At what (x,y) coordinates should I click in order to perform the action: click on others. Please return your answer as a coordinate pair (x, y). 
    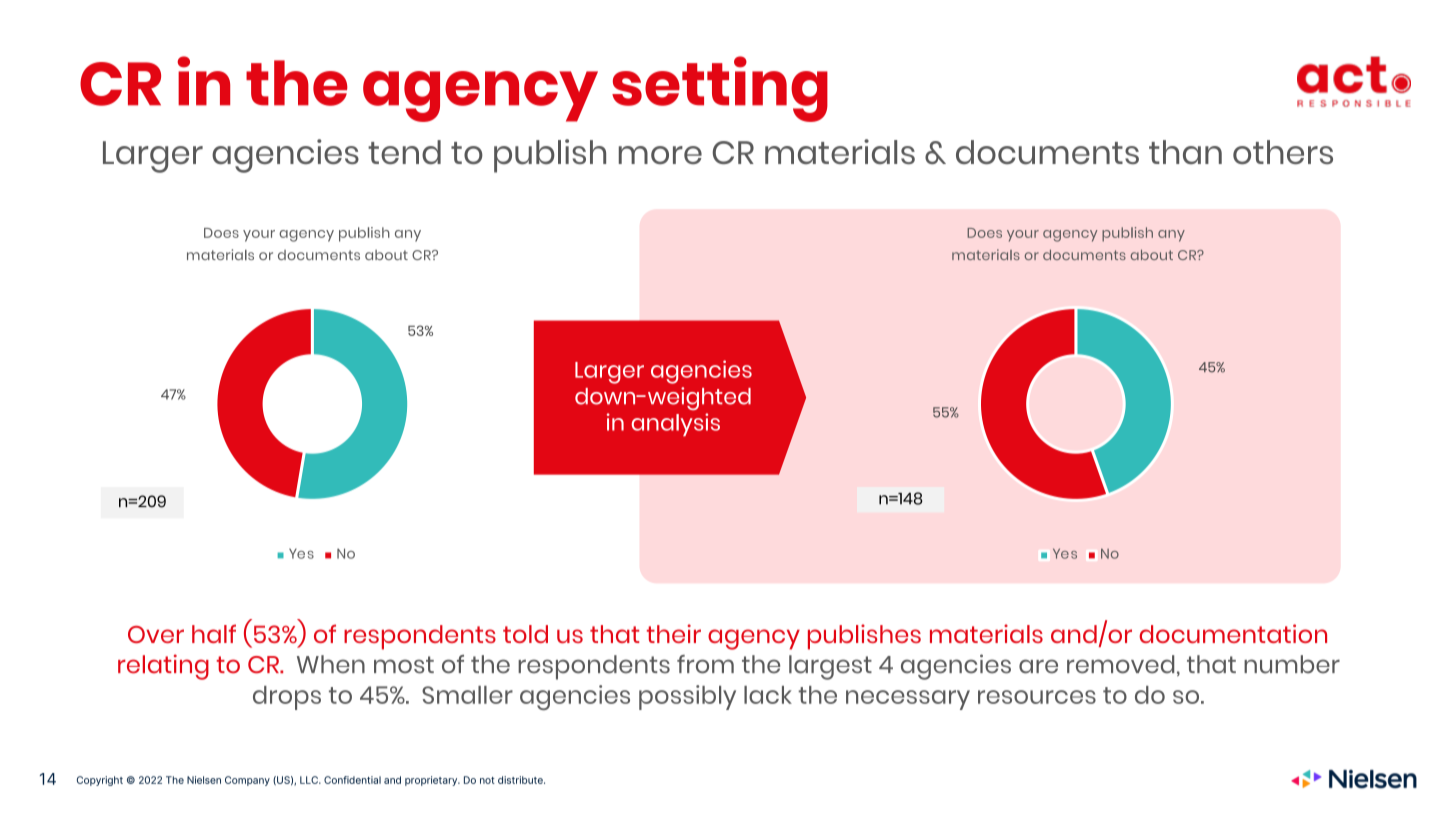
    Looking at the image, I should click on (1283, 152).
